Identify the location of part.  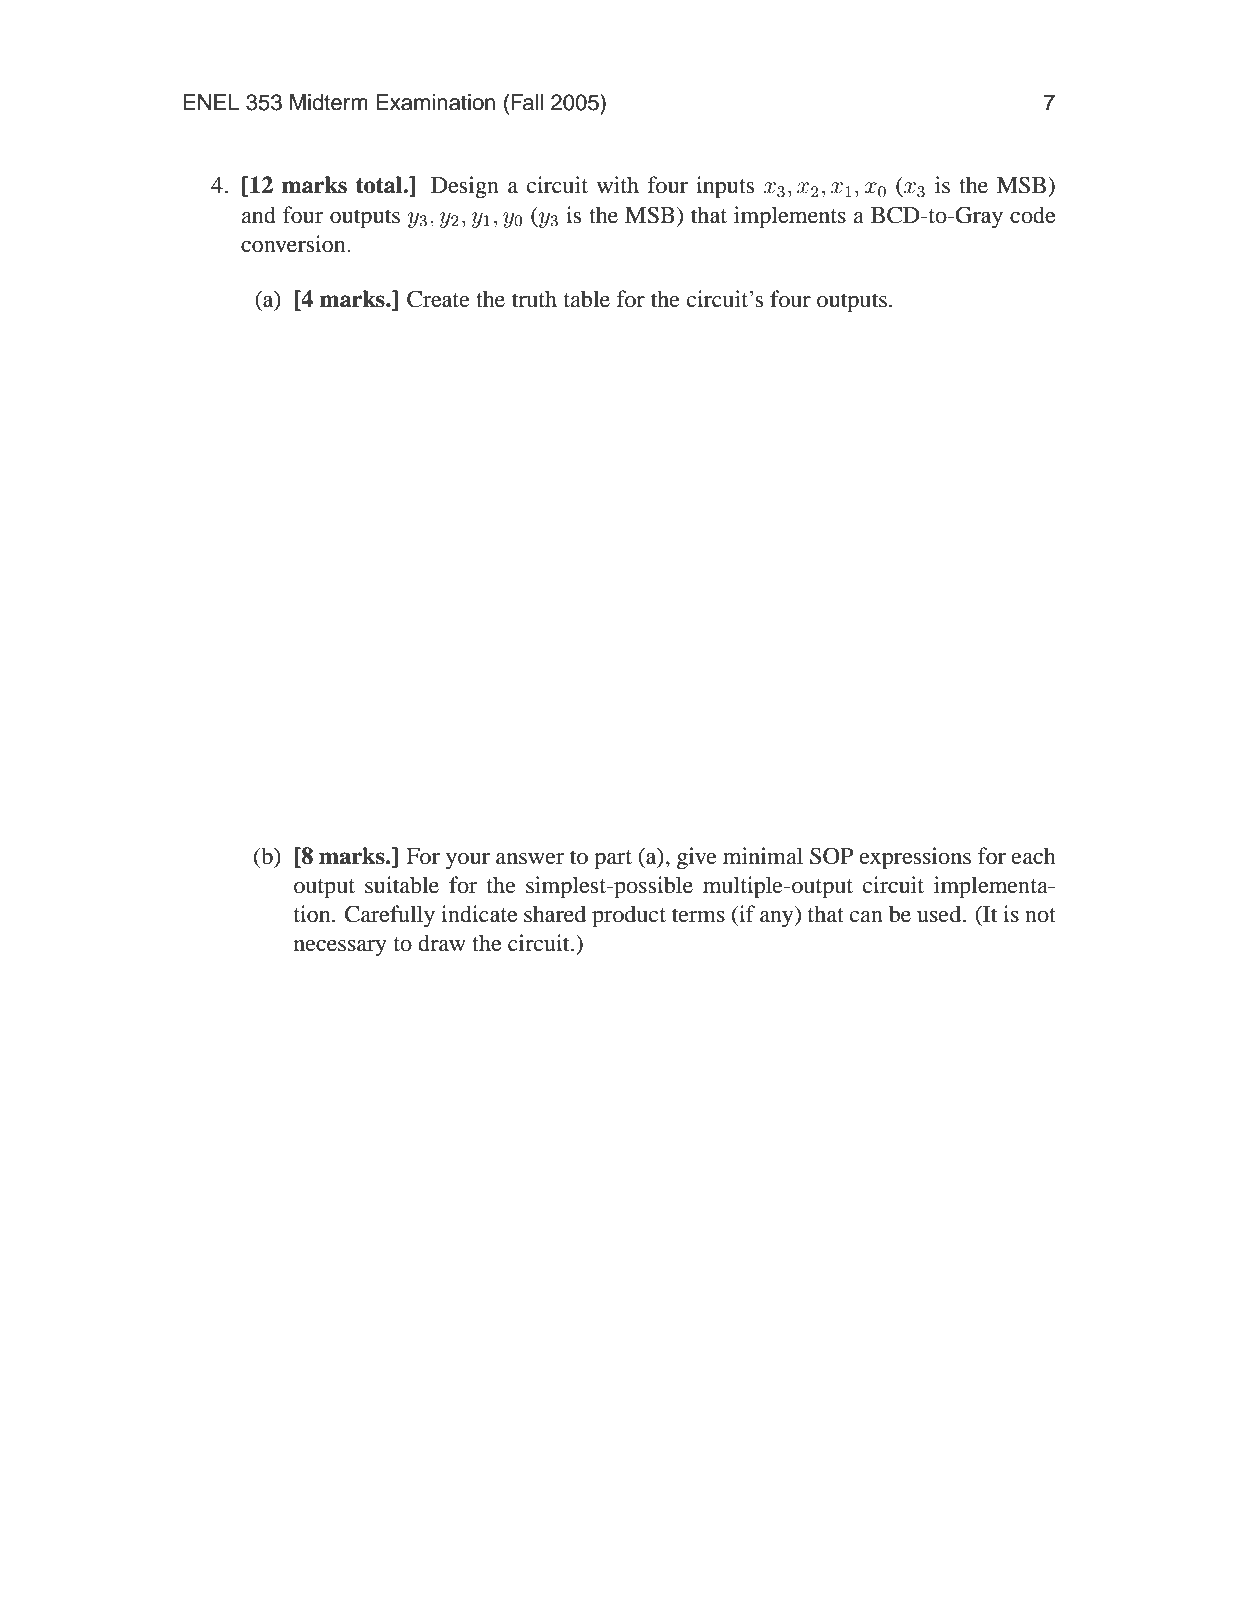
(613, 860).
